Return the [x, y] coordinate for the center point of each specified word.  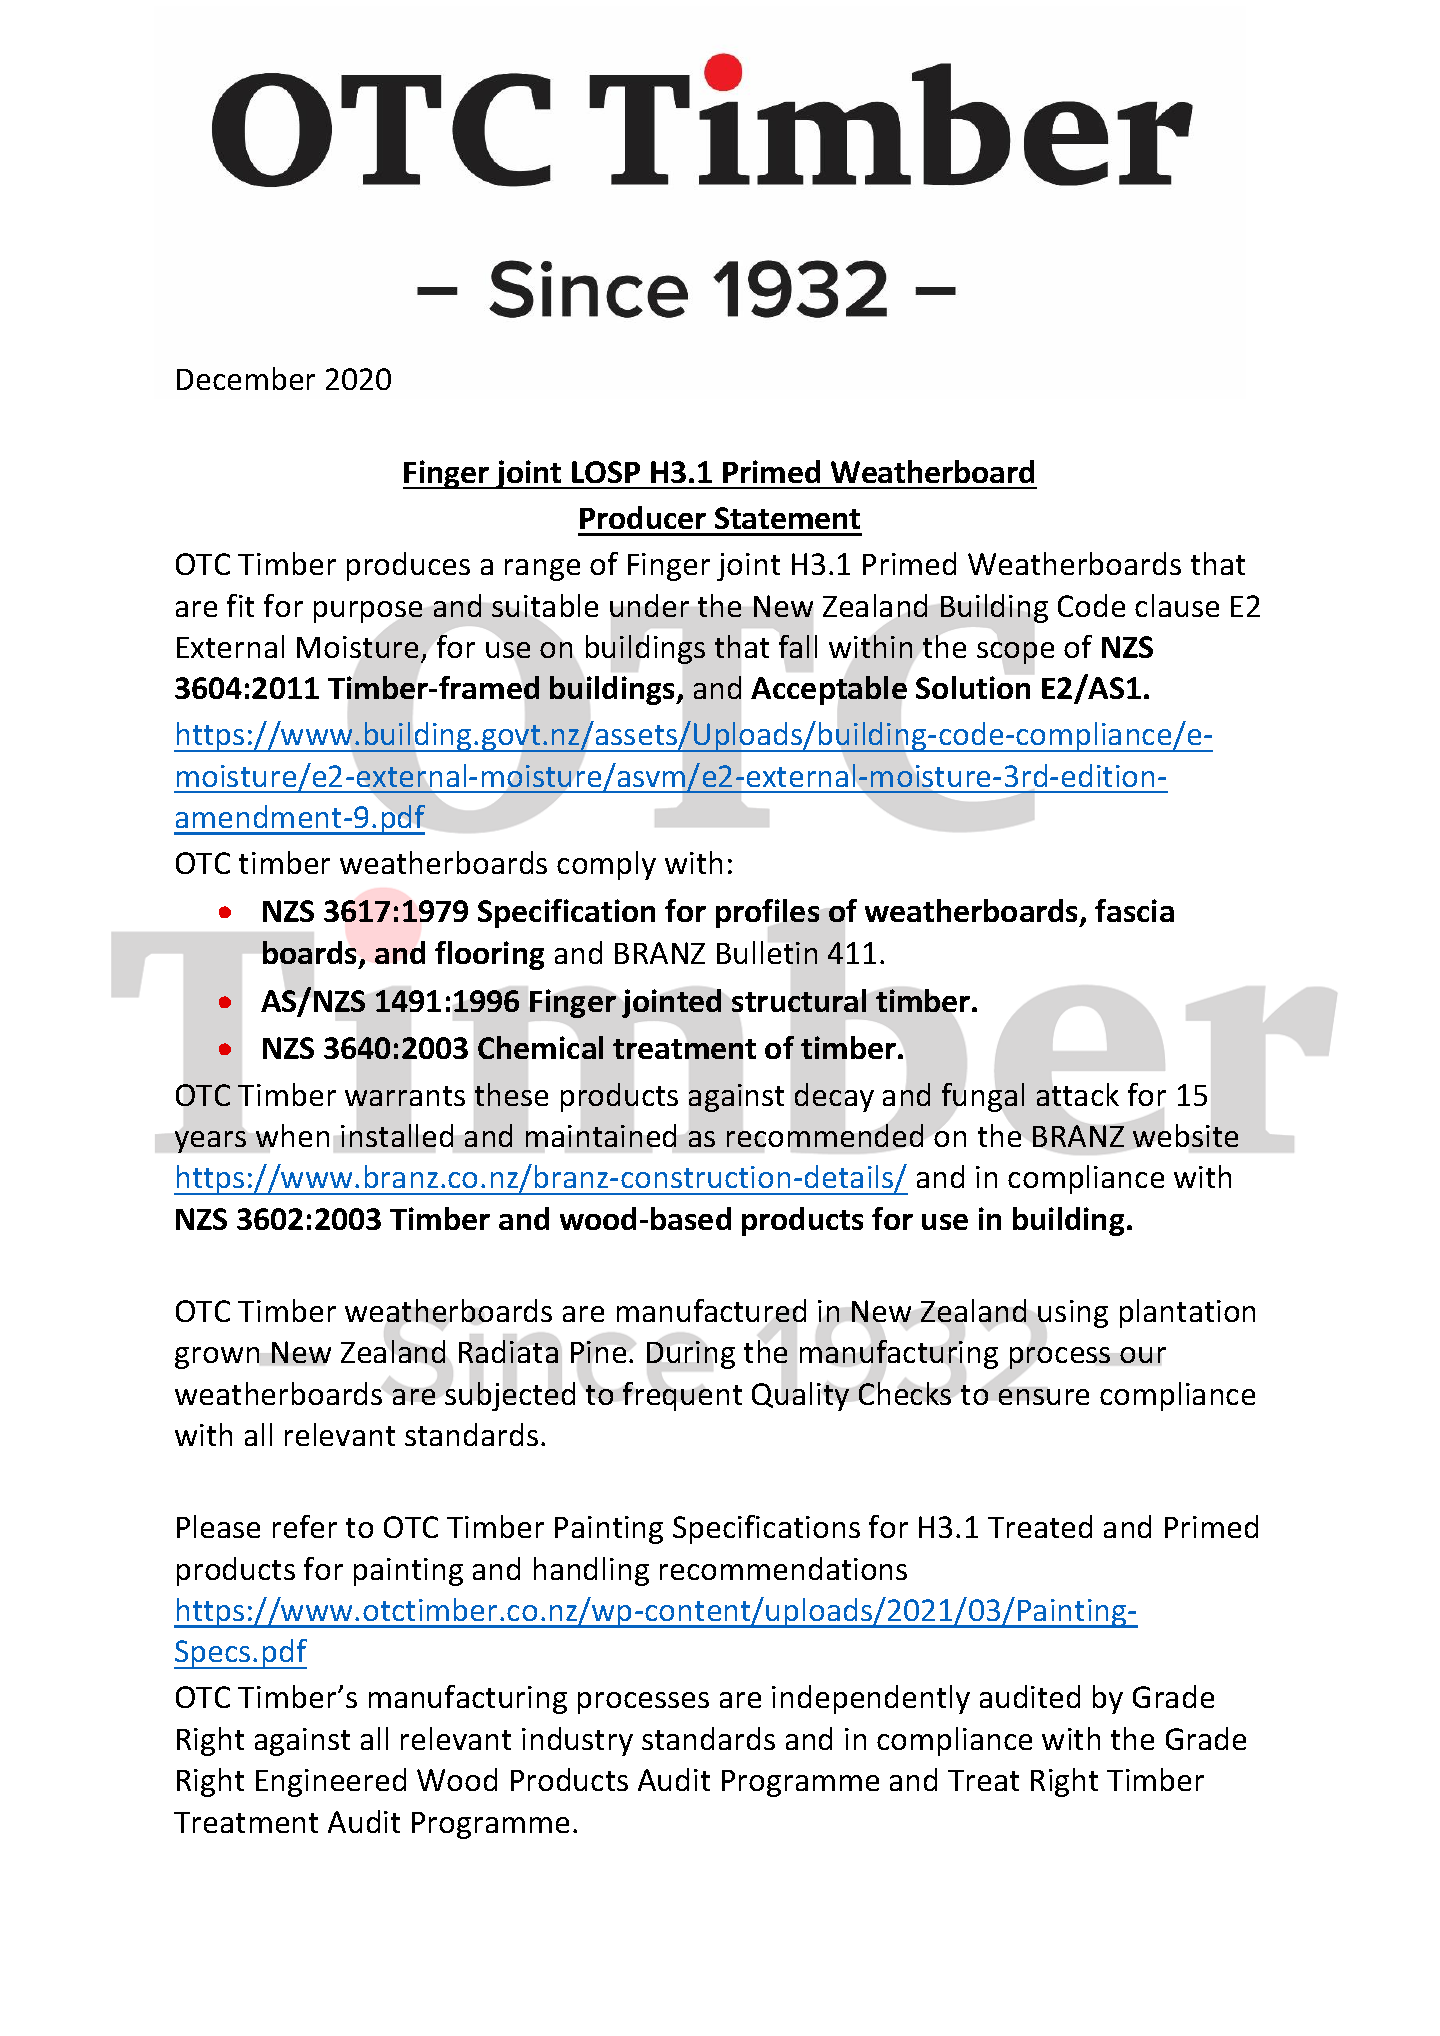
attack [1078, 1094]
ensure [1044, 1397]
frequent [682, 1396]
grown [217, 1358]
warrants [405, 1096]
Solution [973, 687]
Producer [643, 517]
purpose [368, 612]
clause [1177, 605]
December [246, 378]
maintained [601, 1135]
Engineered [331, 1782]
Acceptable [829, 690]
